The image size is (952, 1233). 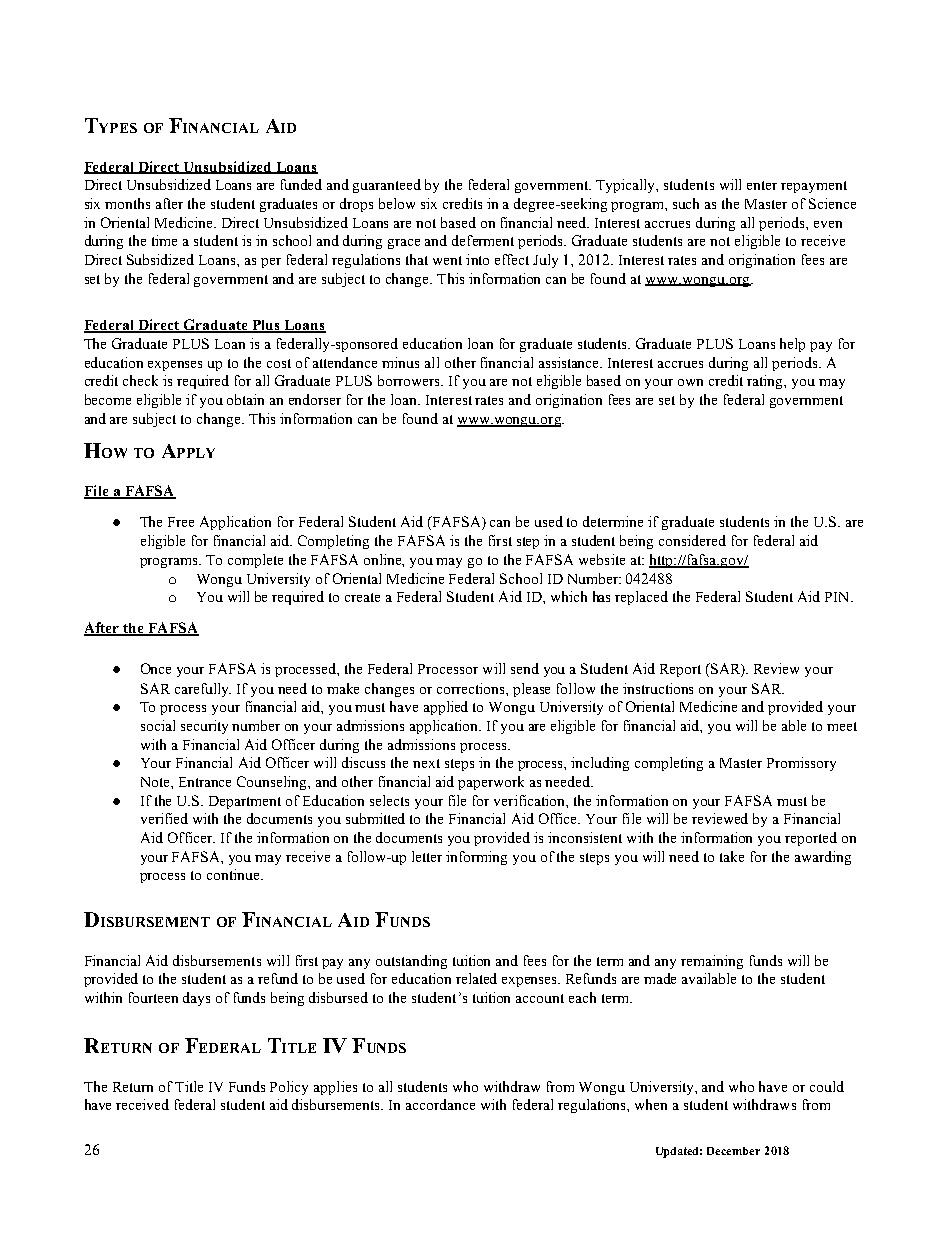 What do you see at coordinates (181, 522) in the screenshot?
I see `Free` at bounding box center [181, 522].
